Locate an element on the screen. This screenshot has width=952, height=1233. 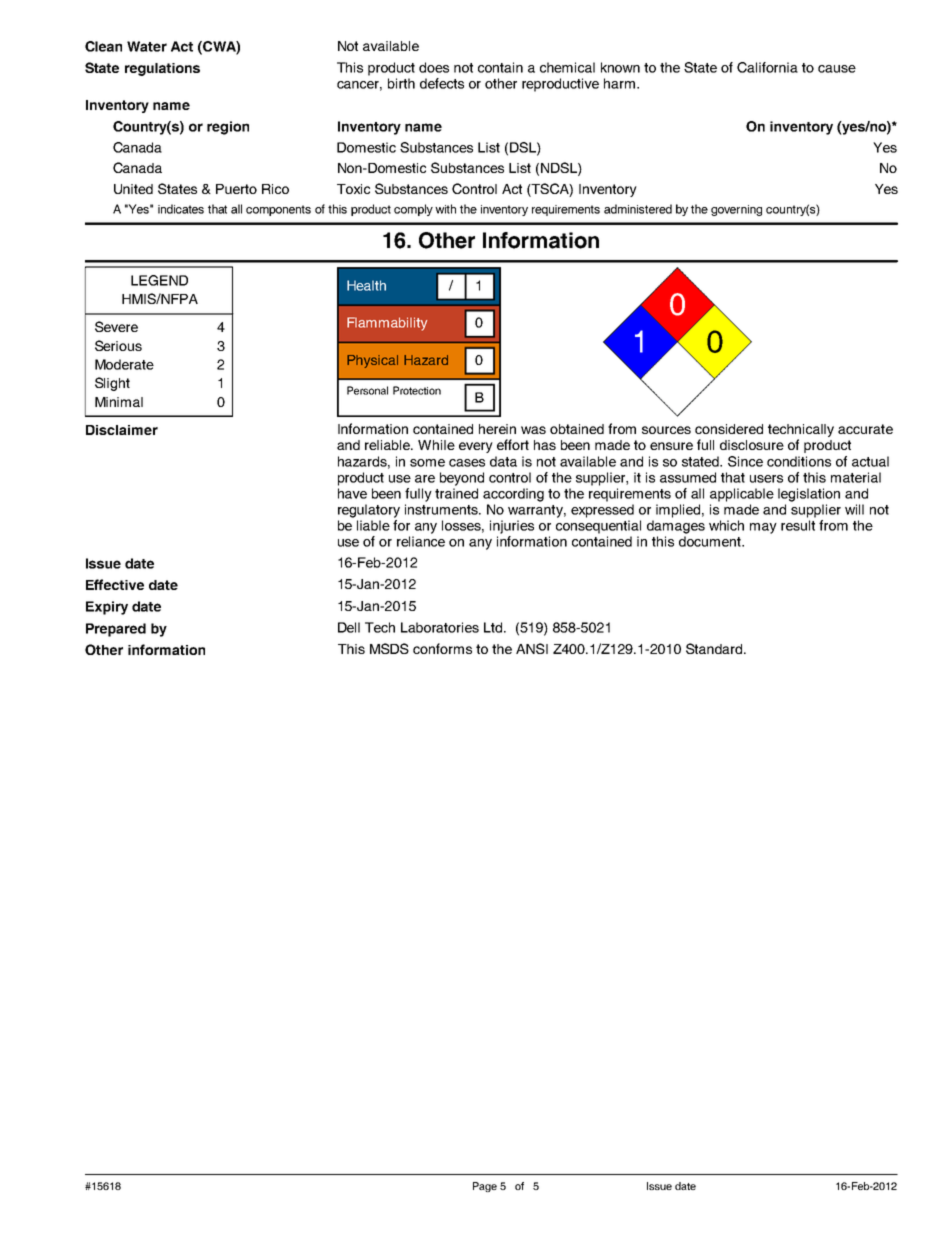
Laboratories is located at coordinates (440, 627).
